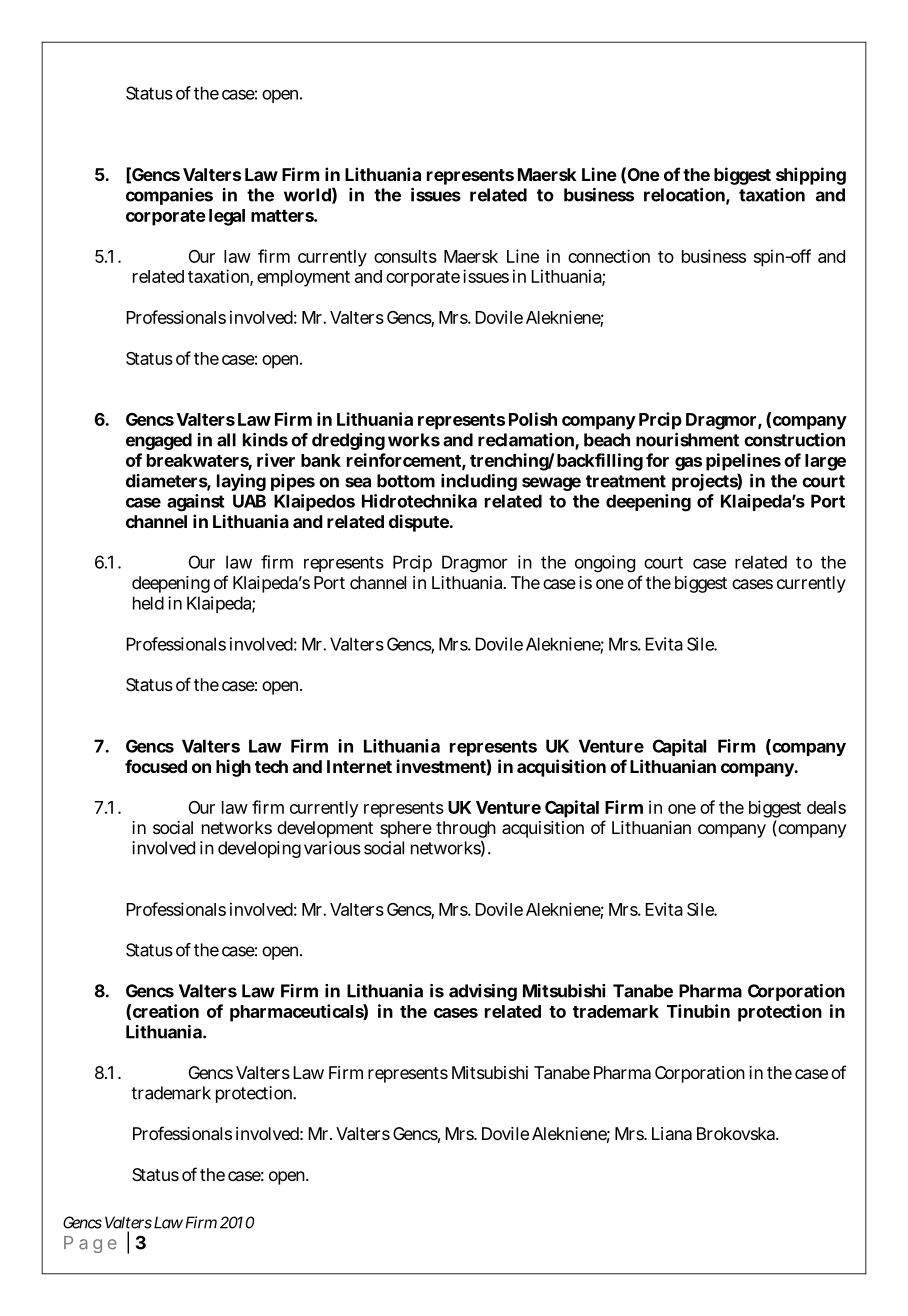  I want to click on various, so click(332, 848).
